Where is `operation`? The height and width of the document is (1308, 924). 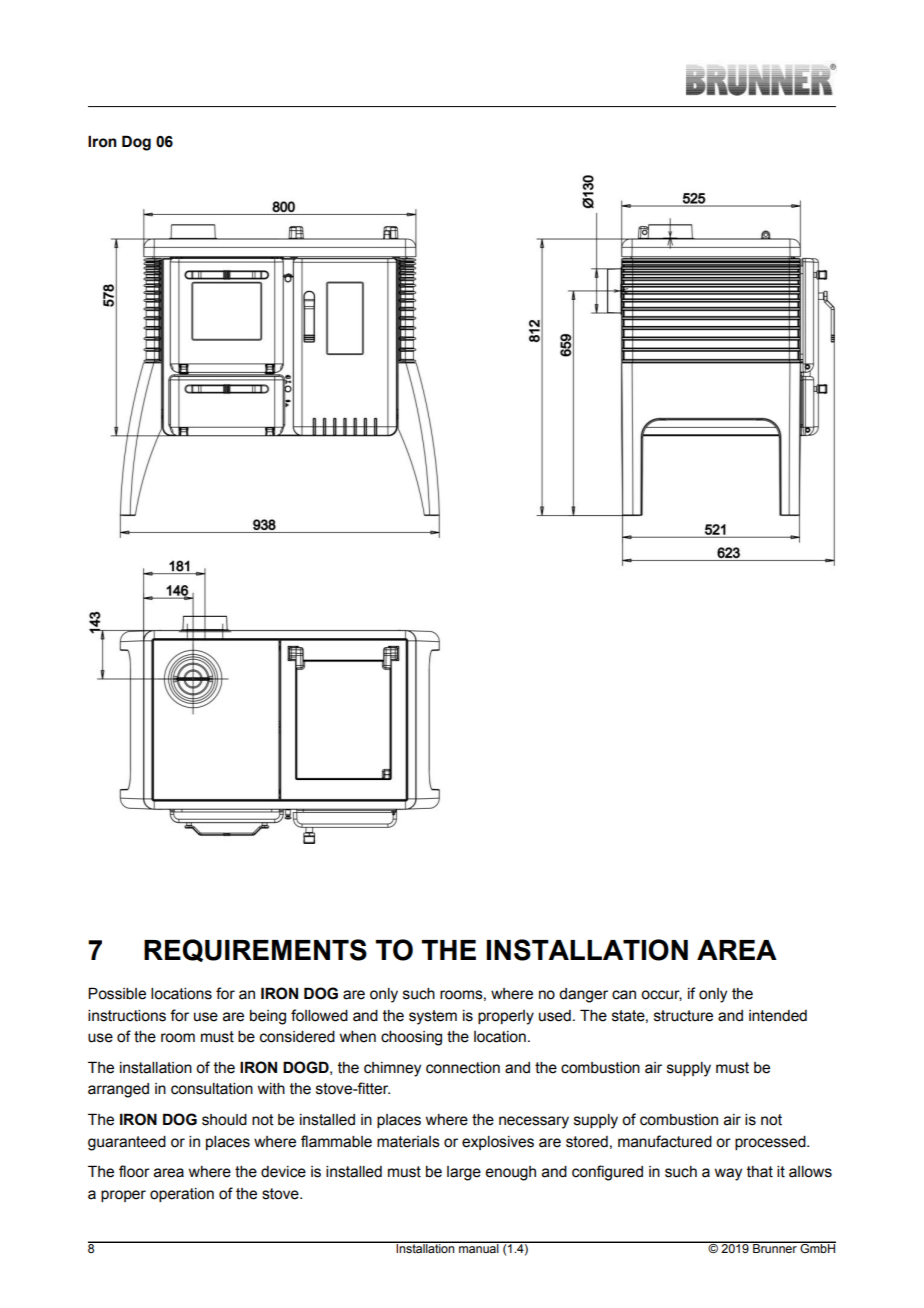
operation is located at coordinates (182, 1195).
